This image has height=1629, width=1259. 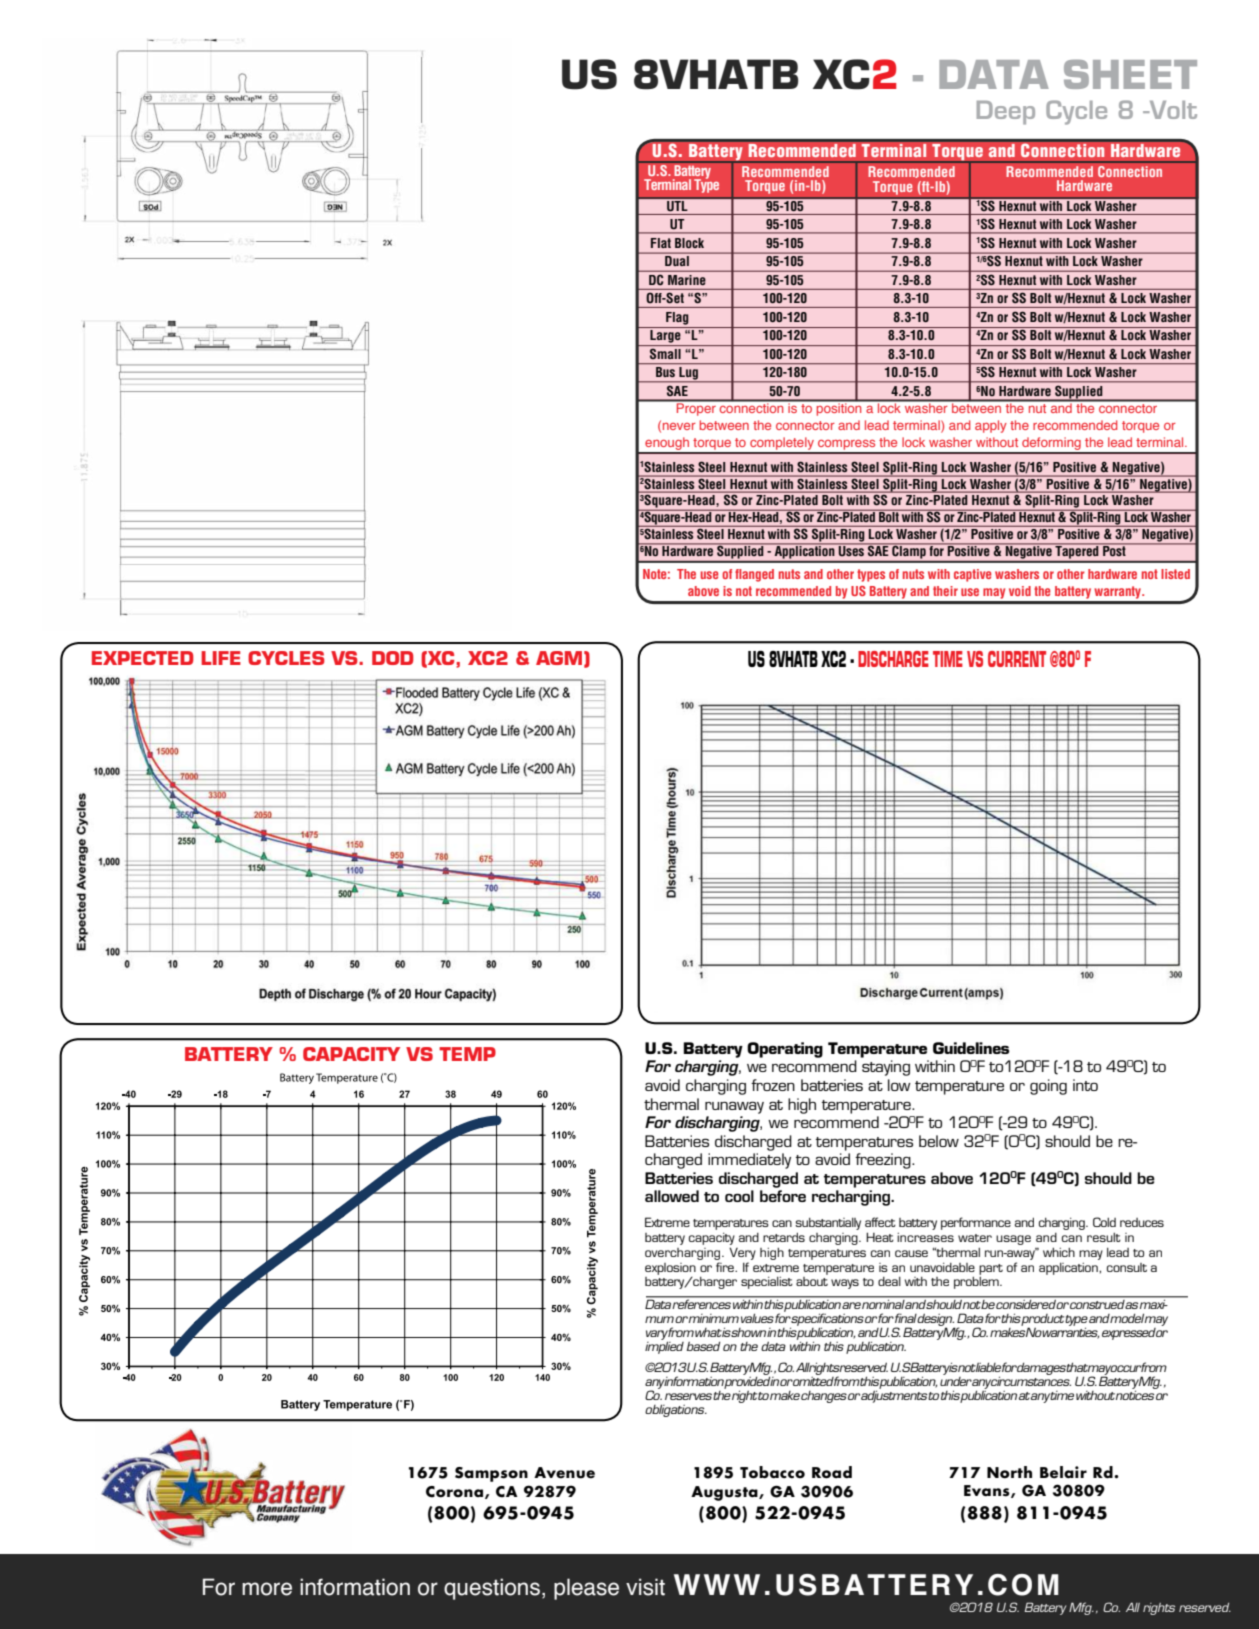 I want to click on more, so click(x=267, y=1589).
